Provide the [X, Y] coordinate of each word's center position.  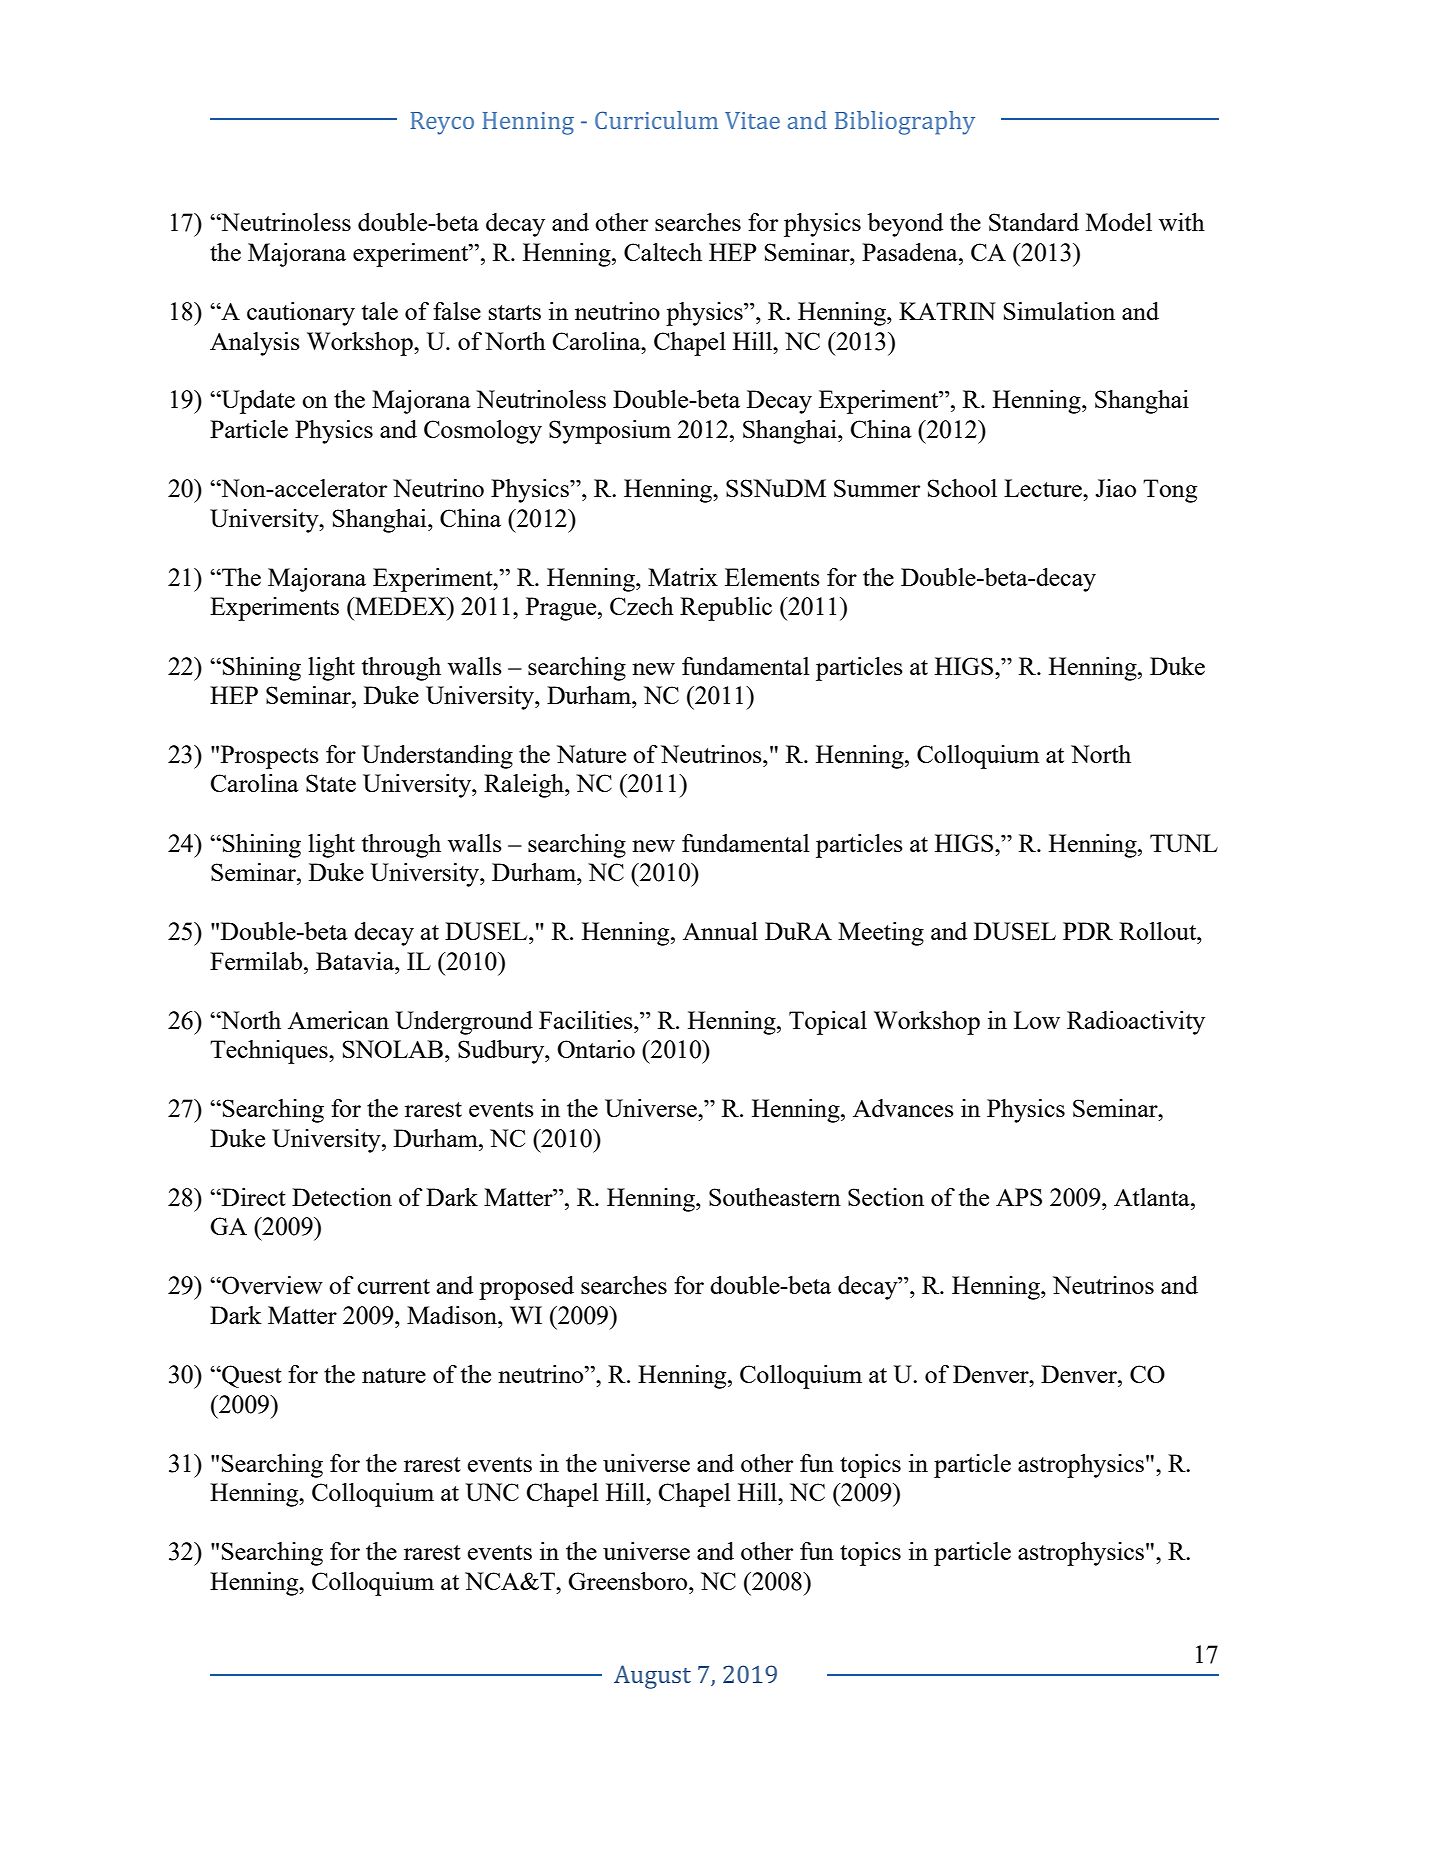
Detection [342, 1197]
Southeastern [775, 1197]
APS [1019, 1197]
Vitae [752, 120]
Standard [1034, 222]
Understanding [437, 757]
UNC [492, 1492]
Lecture [1044, 488]
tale [380, 311]
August [652, 1677]
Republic [726, 609]
